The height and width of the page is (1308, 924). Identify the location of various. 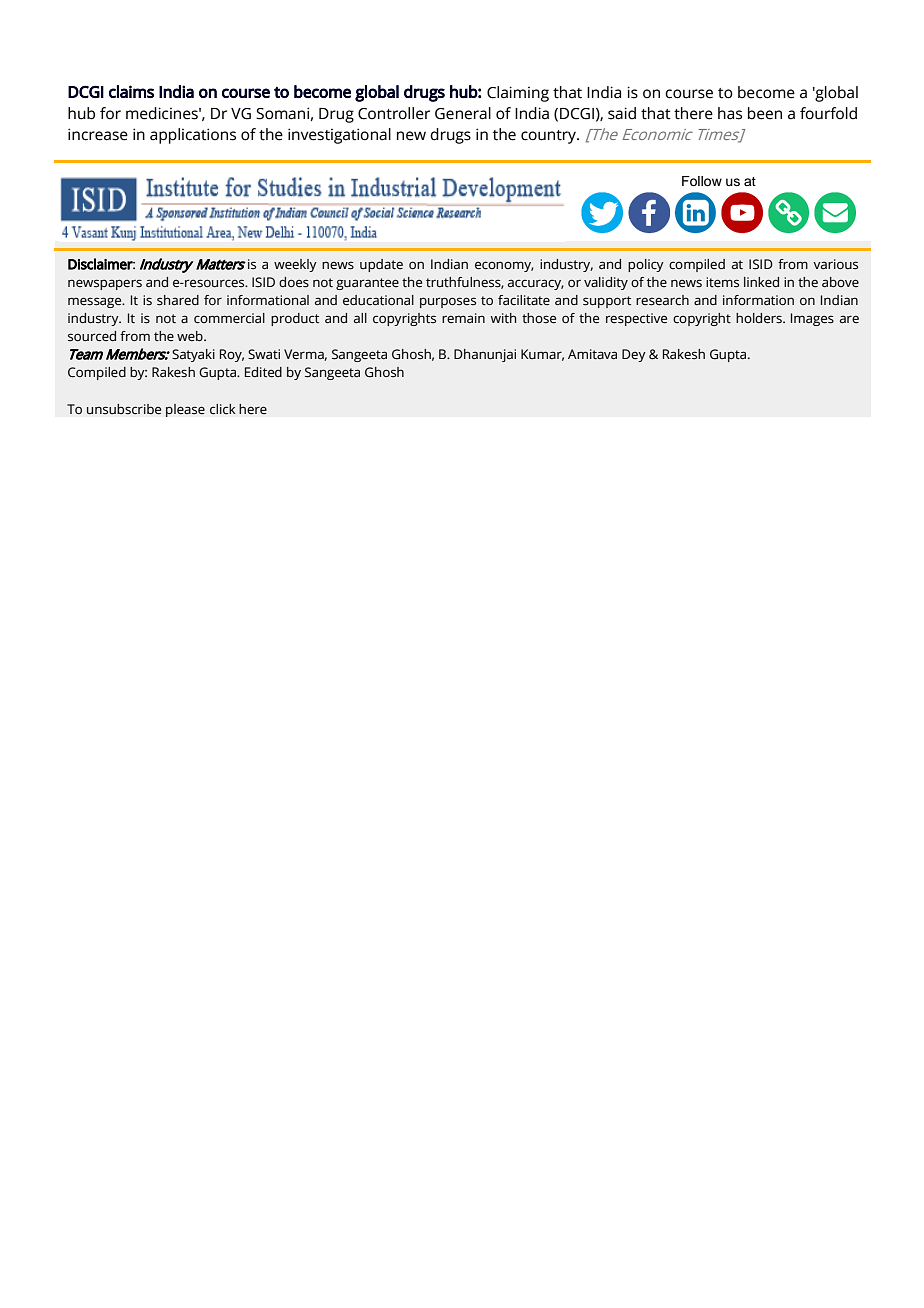
(835, 264).
